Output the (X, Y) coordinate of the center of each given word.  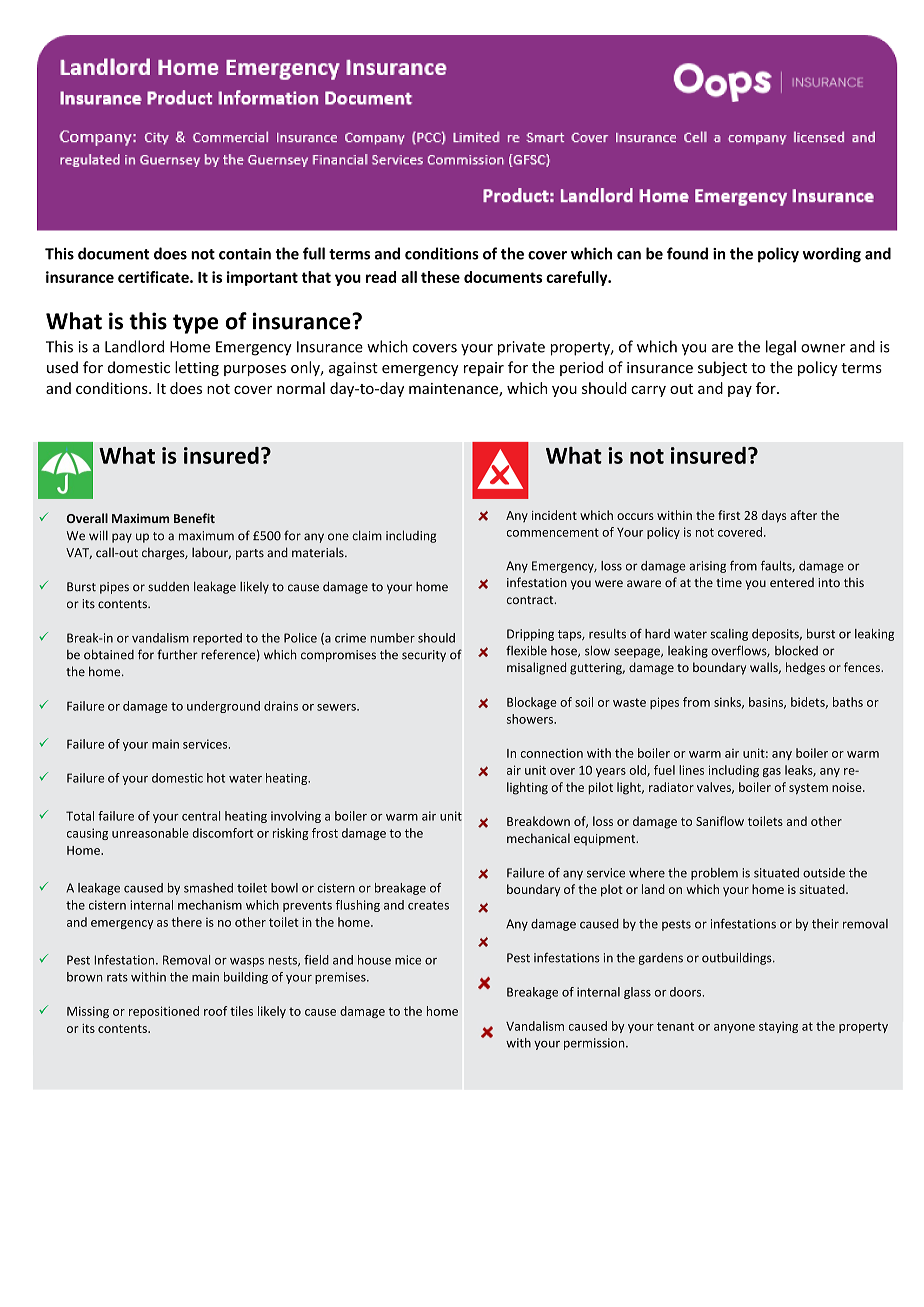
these (440, 277)
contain (245, 254)
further (177, 654)
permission (595, 1044)
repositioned (164, 1012)
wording (832, 255)
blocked (796, 651)
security (424, 656)
